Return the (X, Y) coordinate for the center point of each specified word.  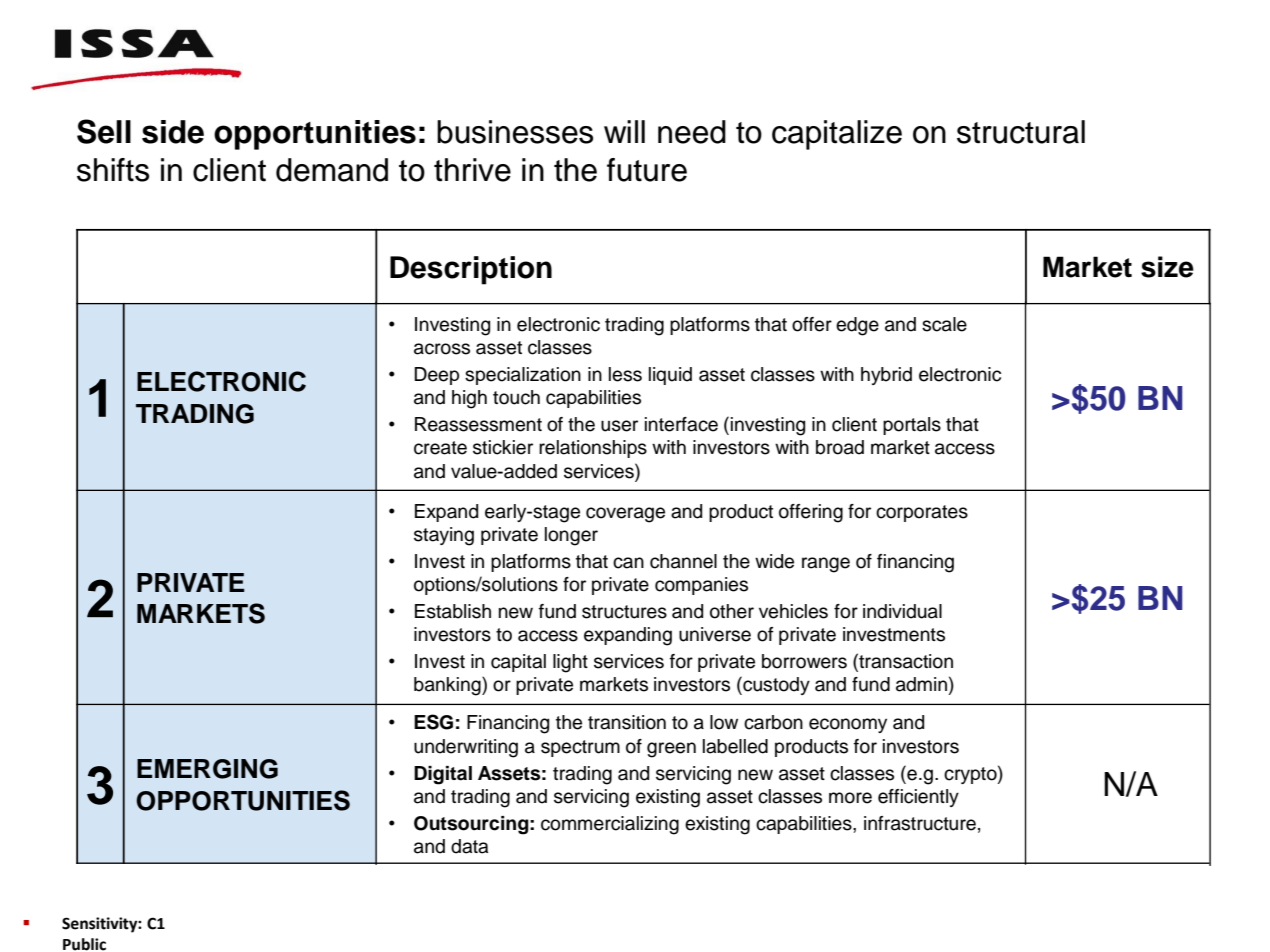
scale (944, 324)
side (173, 132)
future (647, 170)
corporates (922, 513)
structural (1021, 132)
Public (84, 944)
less (625, 374)
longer (571, 536)
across (442, 349)
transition (627, 722)
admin (921, 684)
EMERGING (207, 769)
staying (444, 536)
